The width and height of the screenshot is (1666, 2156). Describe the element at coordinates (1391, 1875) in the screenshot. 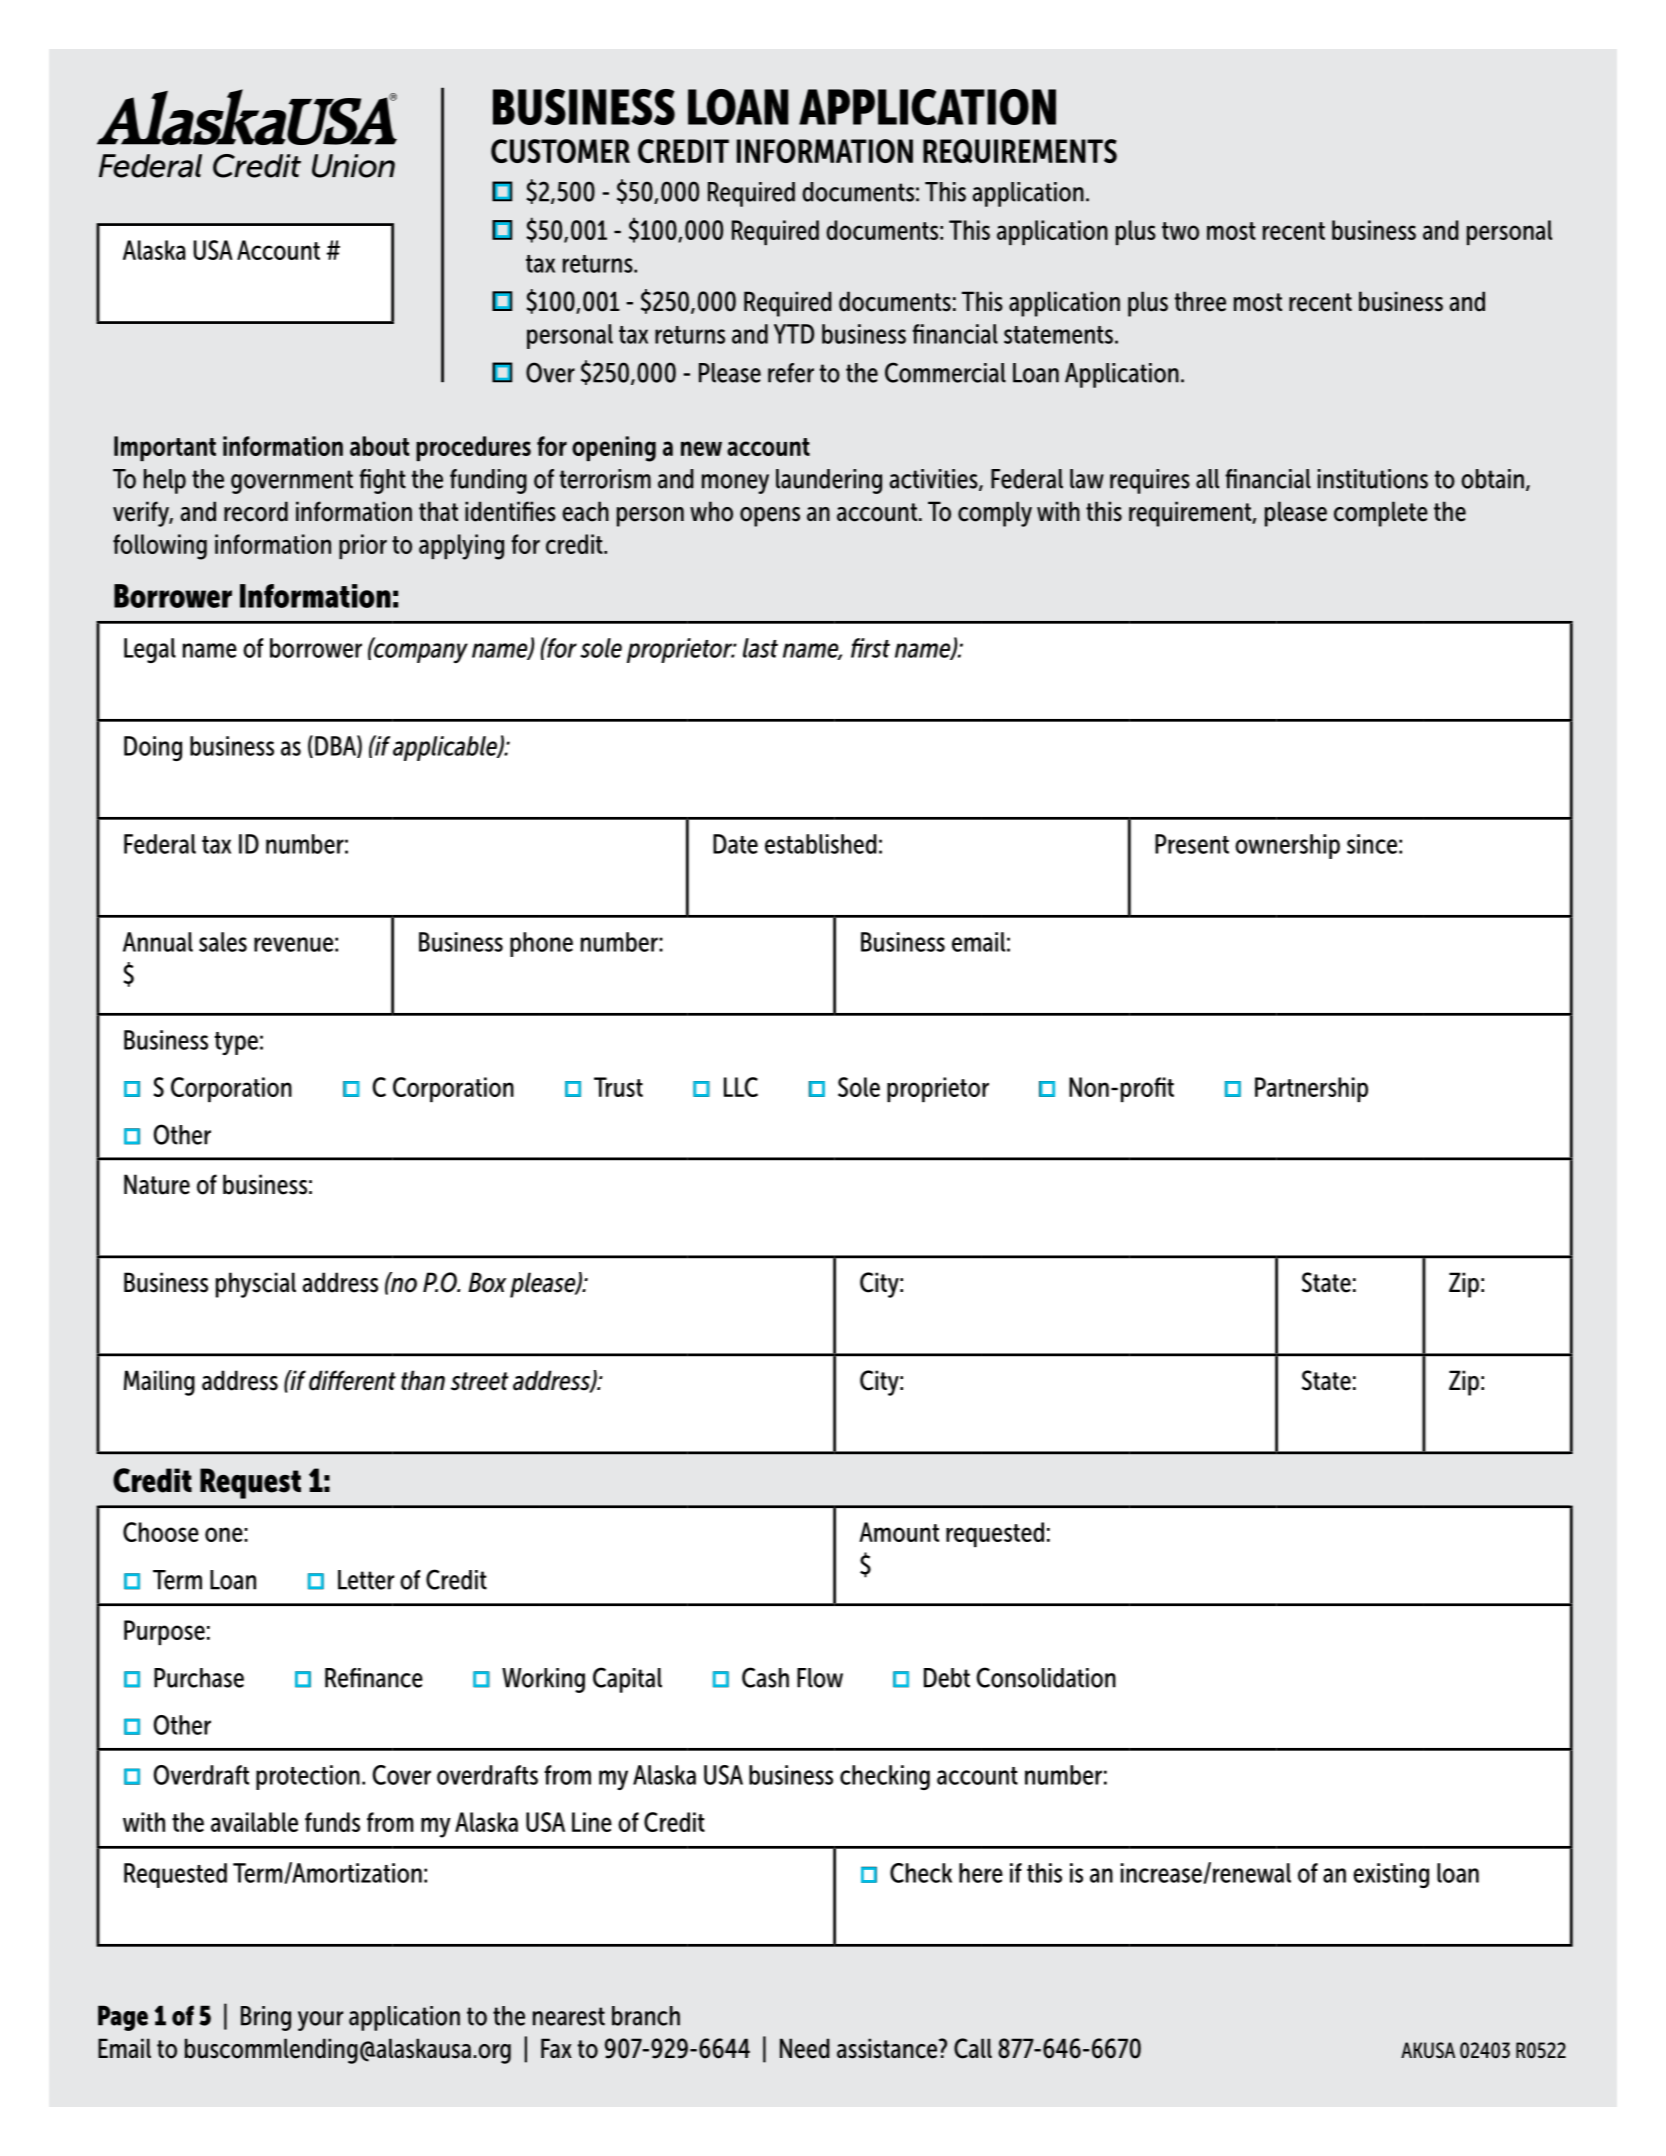

I see `existing` at that location.
